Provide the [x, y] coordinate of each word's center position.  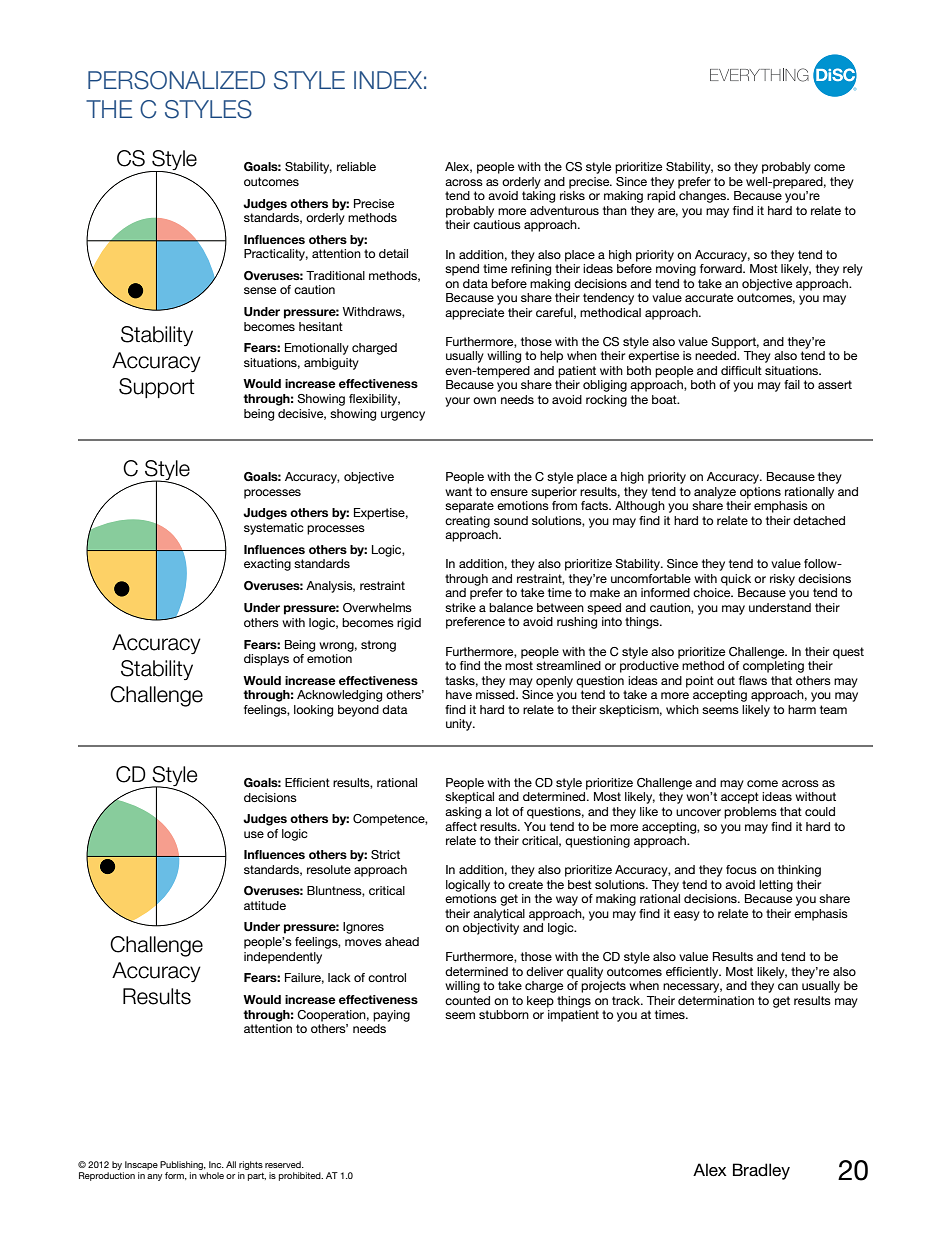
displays [266, 660]
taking [538, 197]
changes [703, 197]
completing [773, 667]
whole [211, 1175]
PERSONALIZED [176, 80]
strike [460, 607]
